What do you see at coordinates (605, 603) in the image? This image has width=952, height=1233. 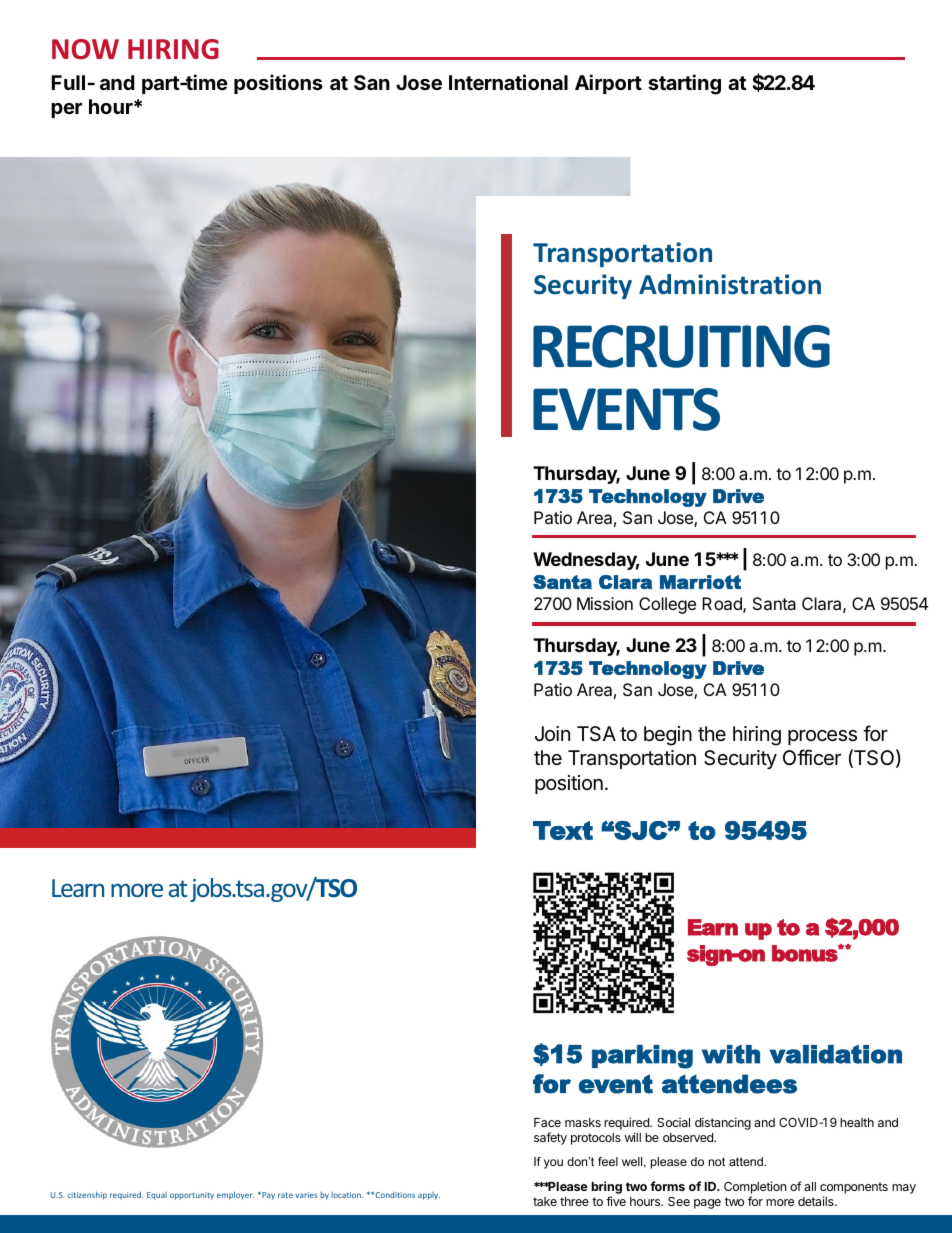 I see `Mission` at bounding box center [605, 603].
